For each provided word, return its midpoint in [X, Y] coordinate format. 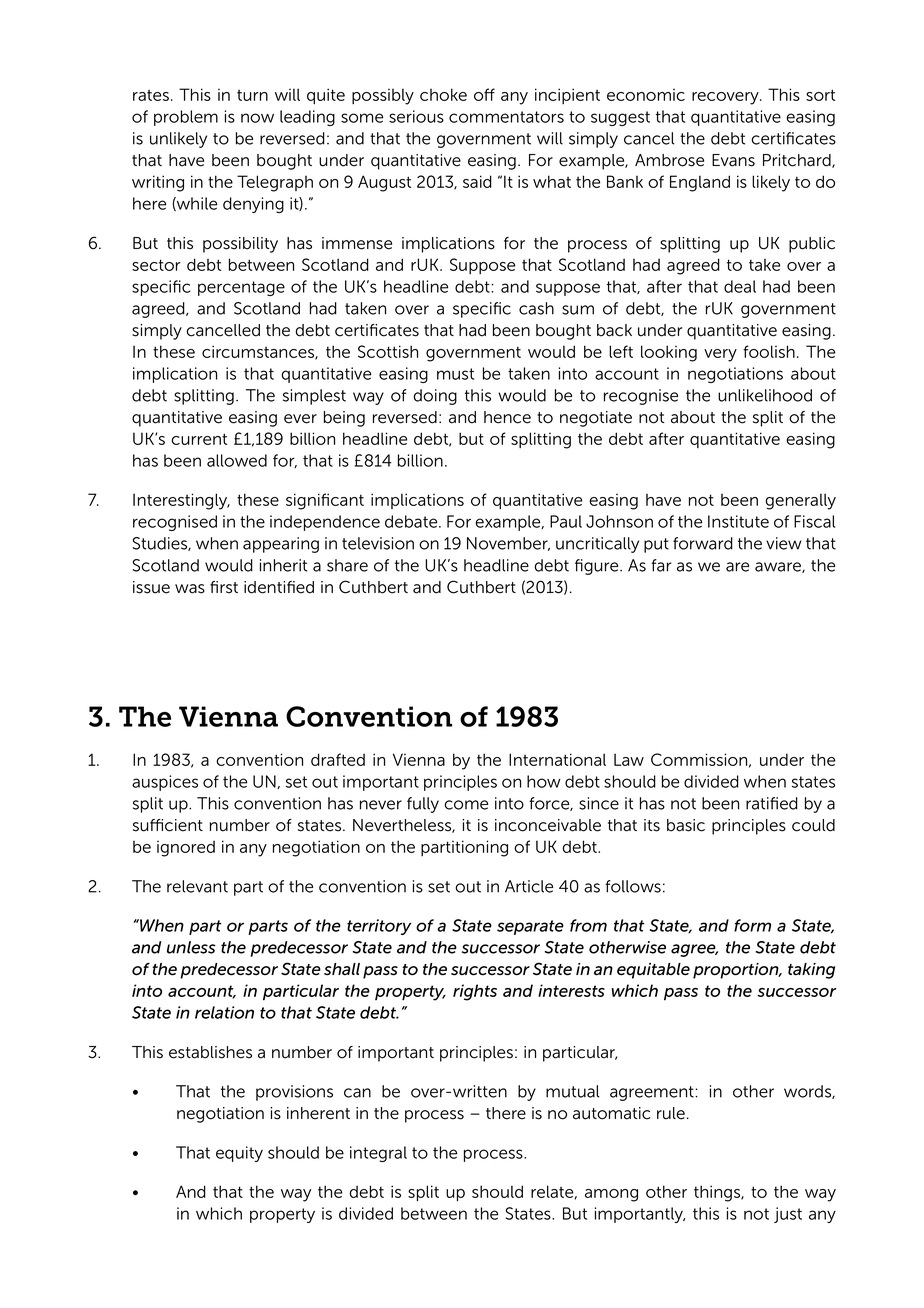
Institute [738, 521]
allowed [237, 460]
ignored [186, 848]
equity [239, 1154]
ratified [772, 803]
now [257, 118]
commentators [506, 117]
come [466, 805]
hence [507, 417]
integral [378, 1154]
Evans [733, 160]
